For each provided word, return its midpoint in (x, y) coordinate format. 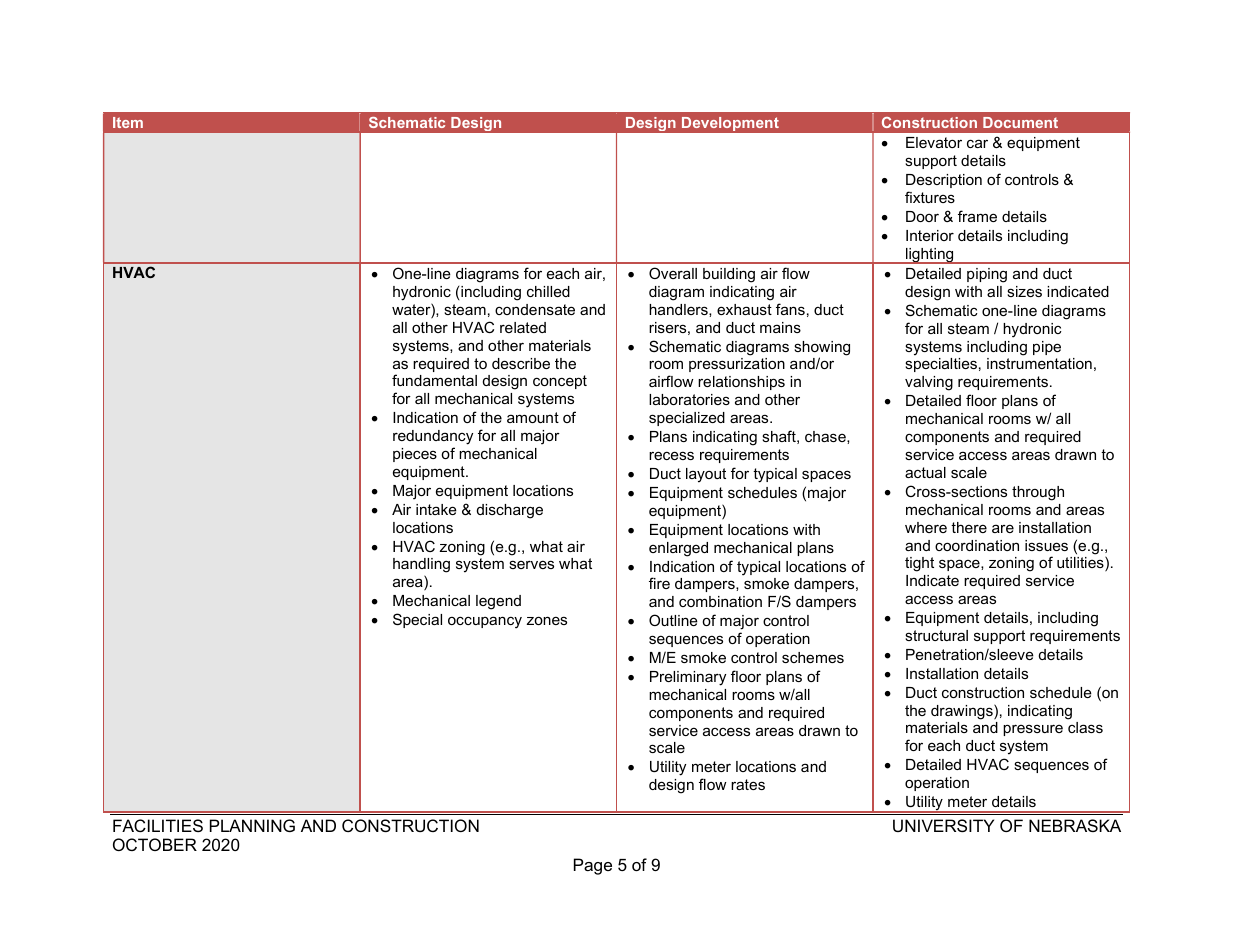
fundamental (434, 380)
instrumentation (1039, 363)
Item (128, 122)
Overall (673, 273)
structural (936, 635)
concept (560, 382)
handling (421, 567)
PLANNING (252, 825)
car (977, 143)
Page (593, 866)
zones (546, 620)
